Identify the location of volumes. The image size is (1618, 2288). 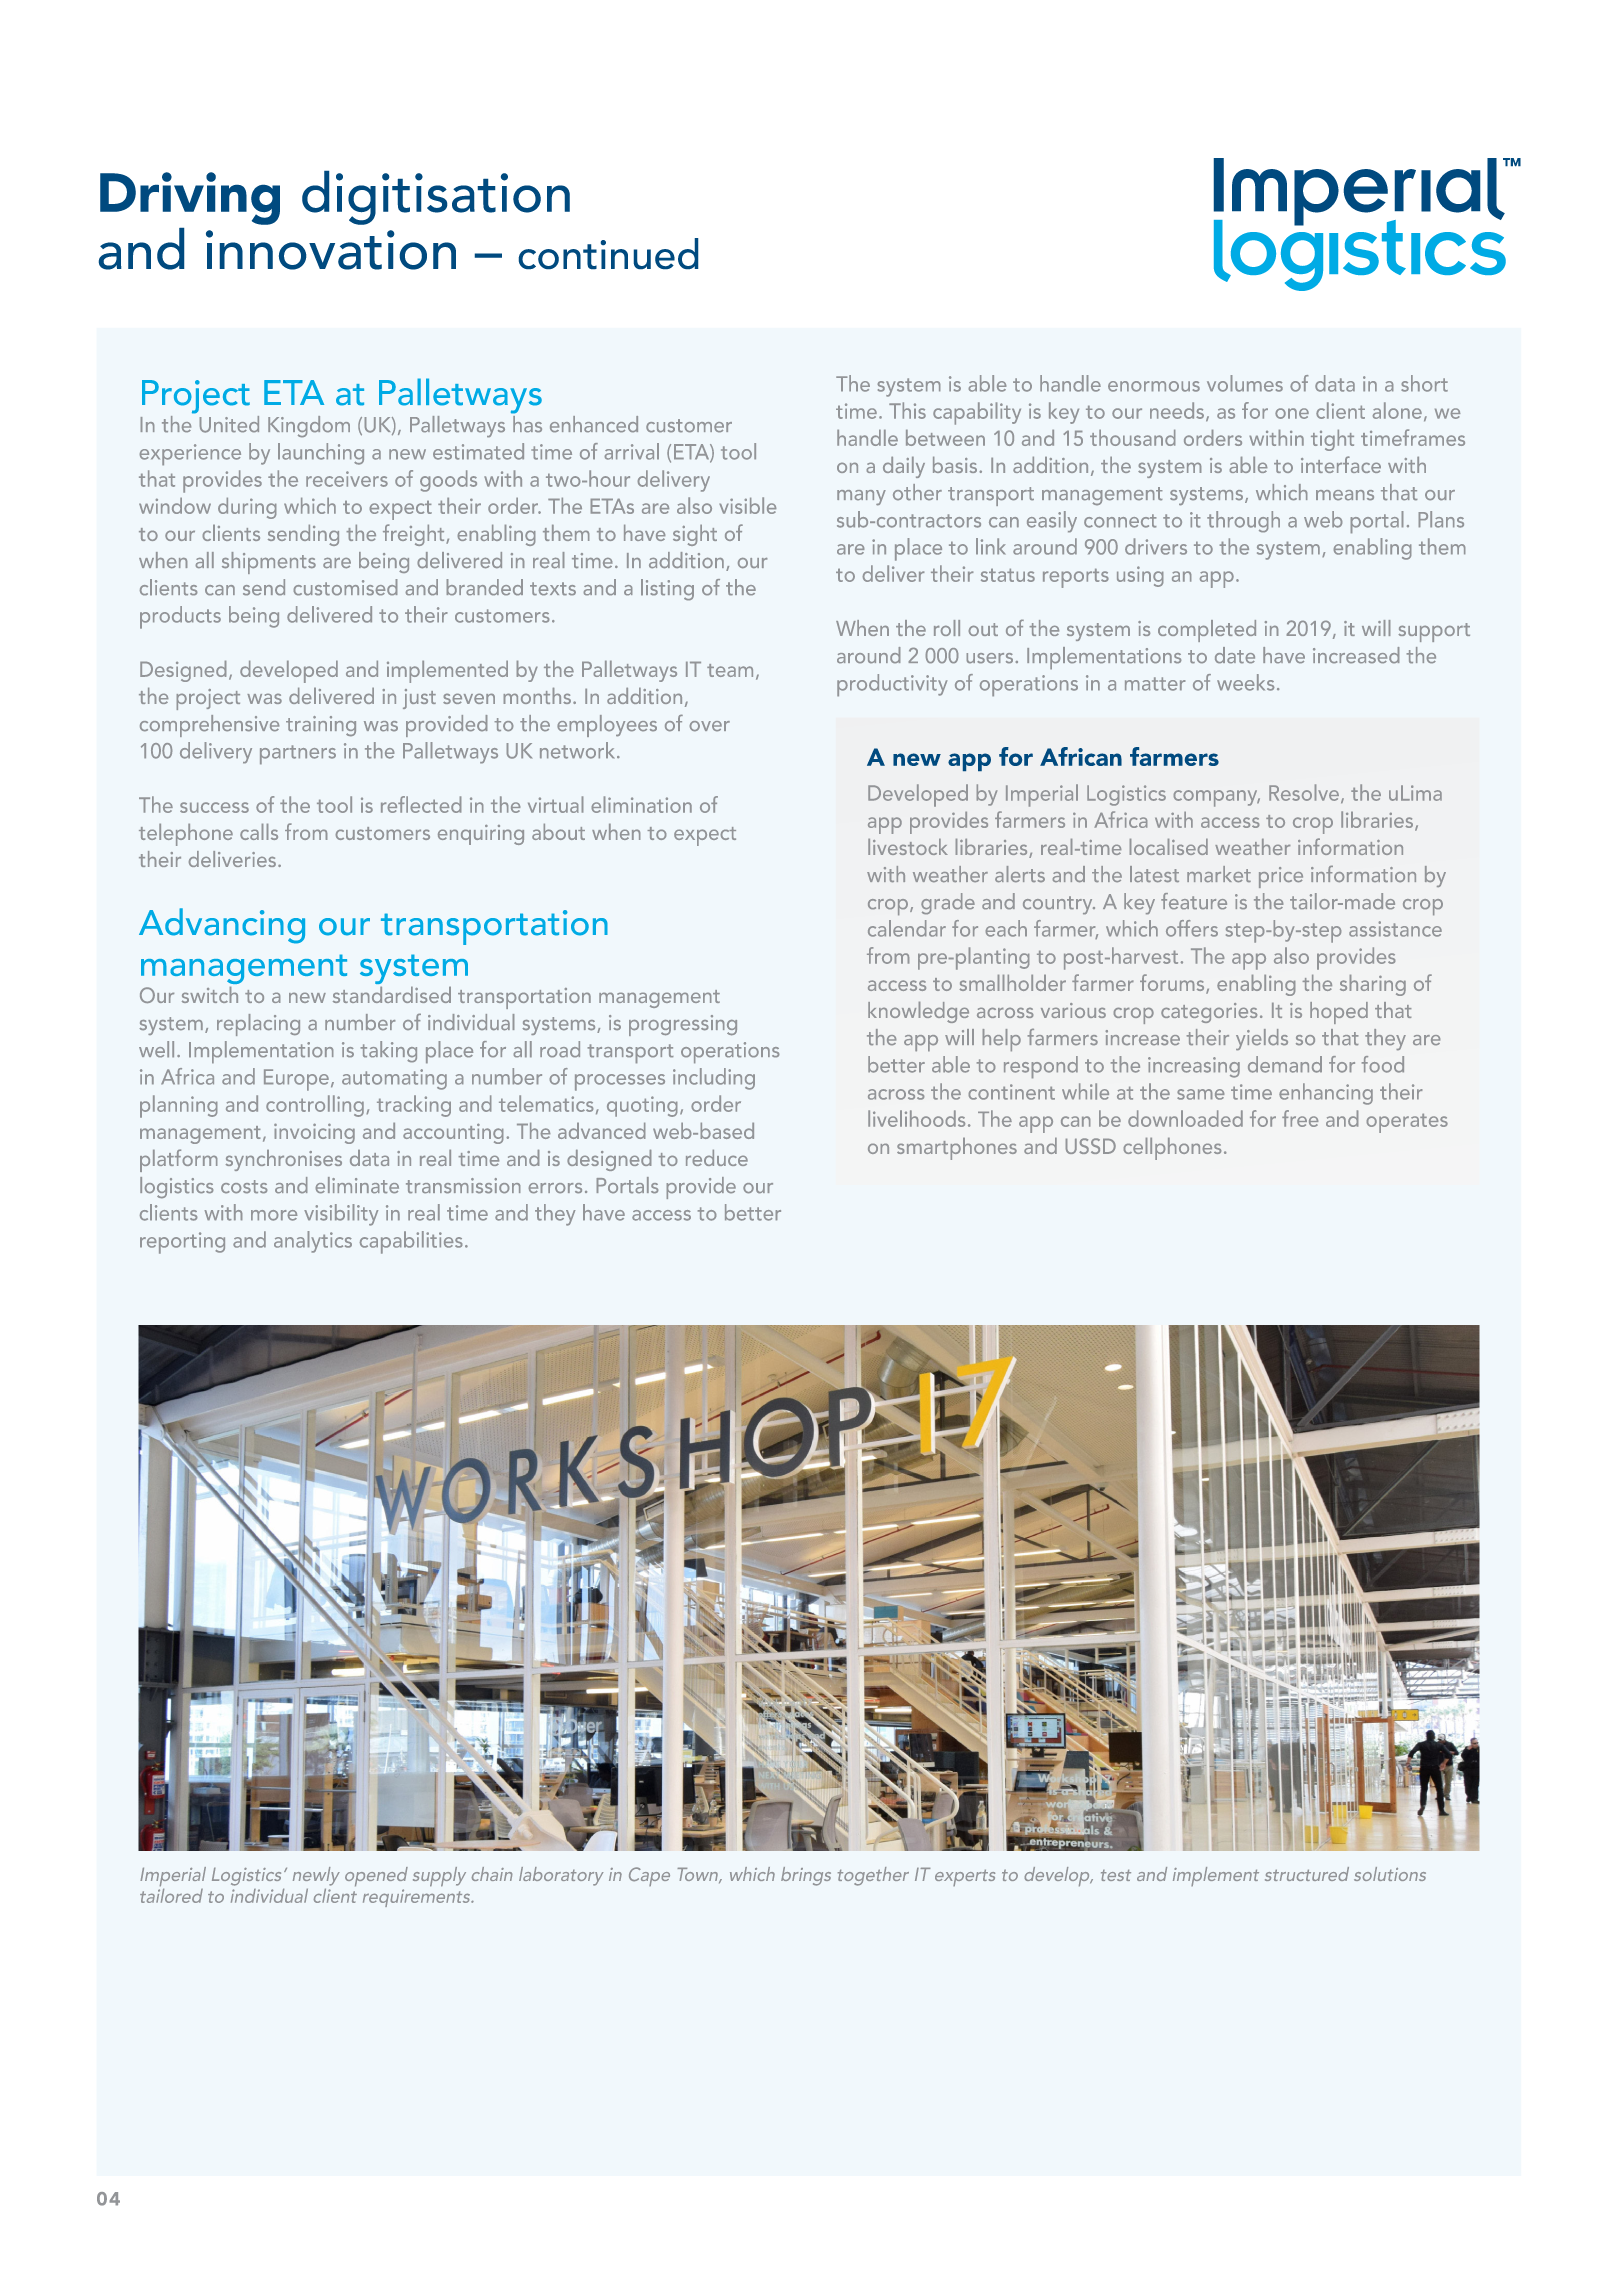
(1245, 383).
